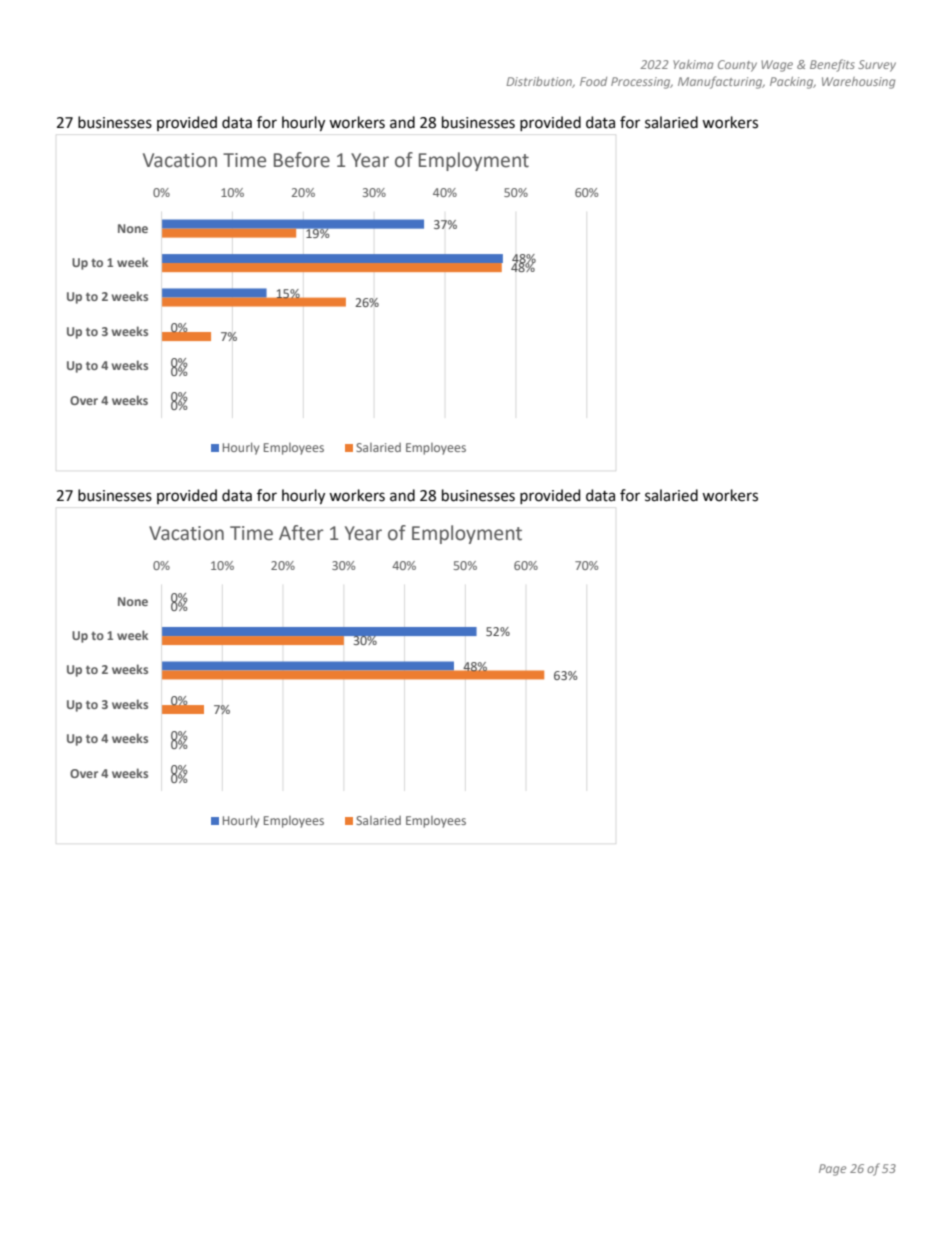  I want to click on Packing, so click(793, 83).
